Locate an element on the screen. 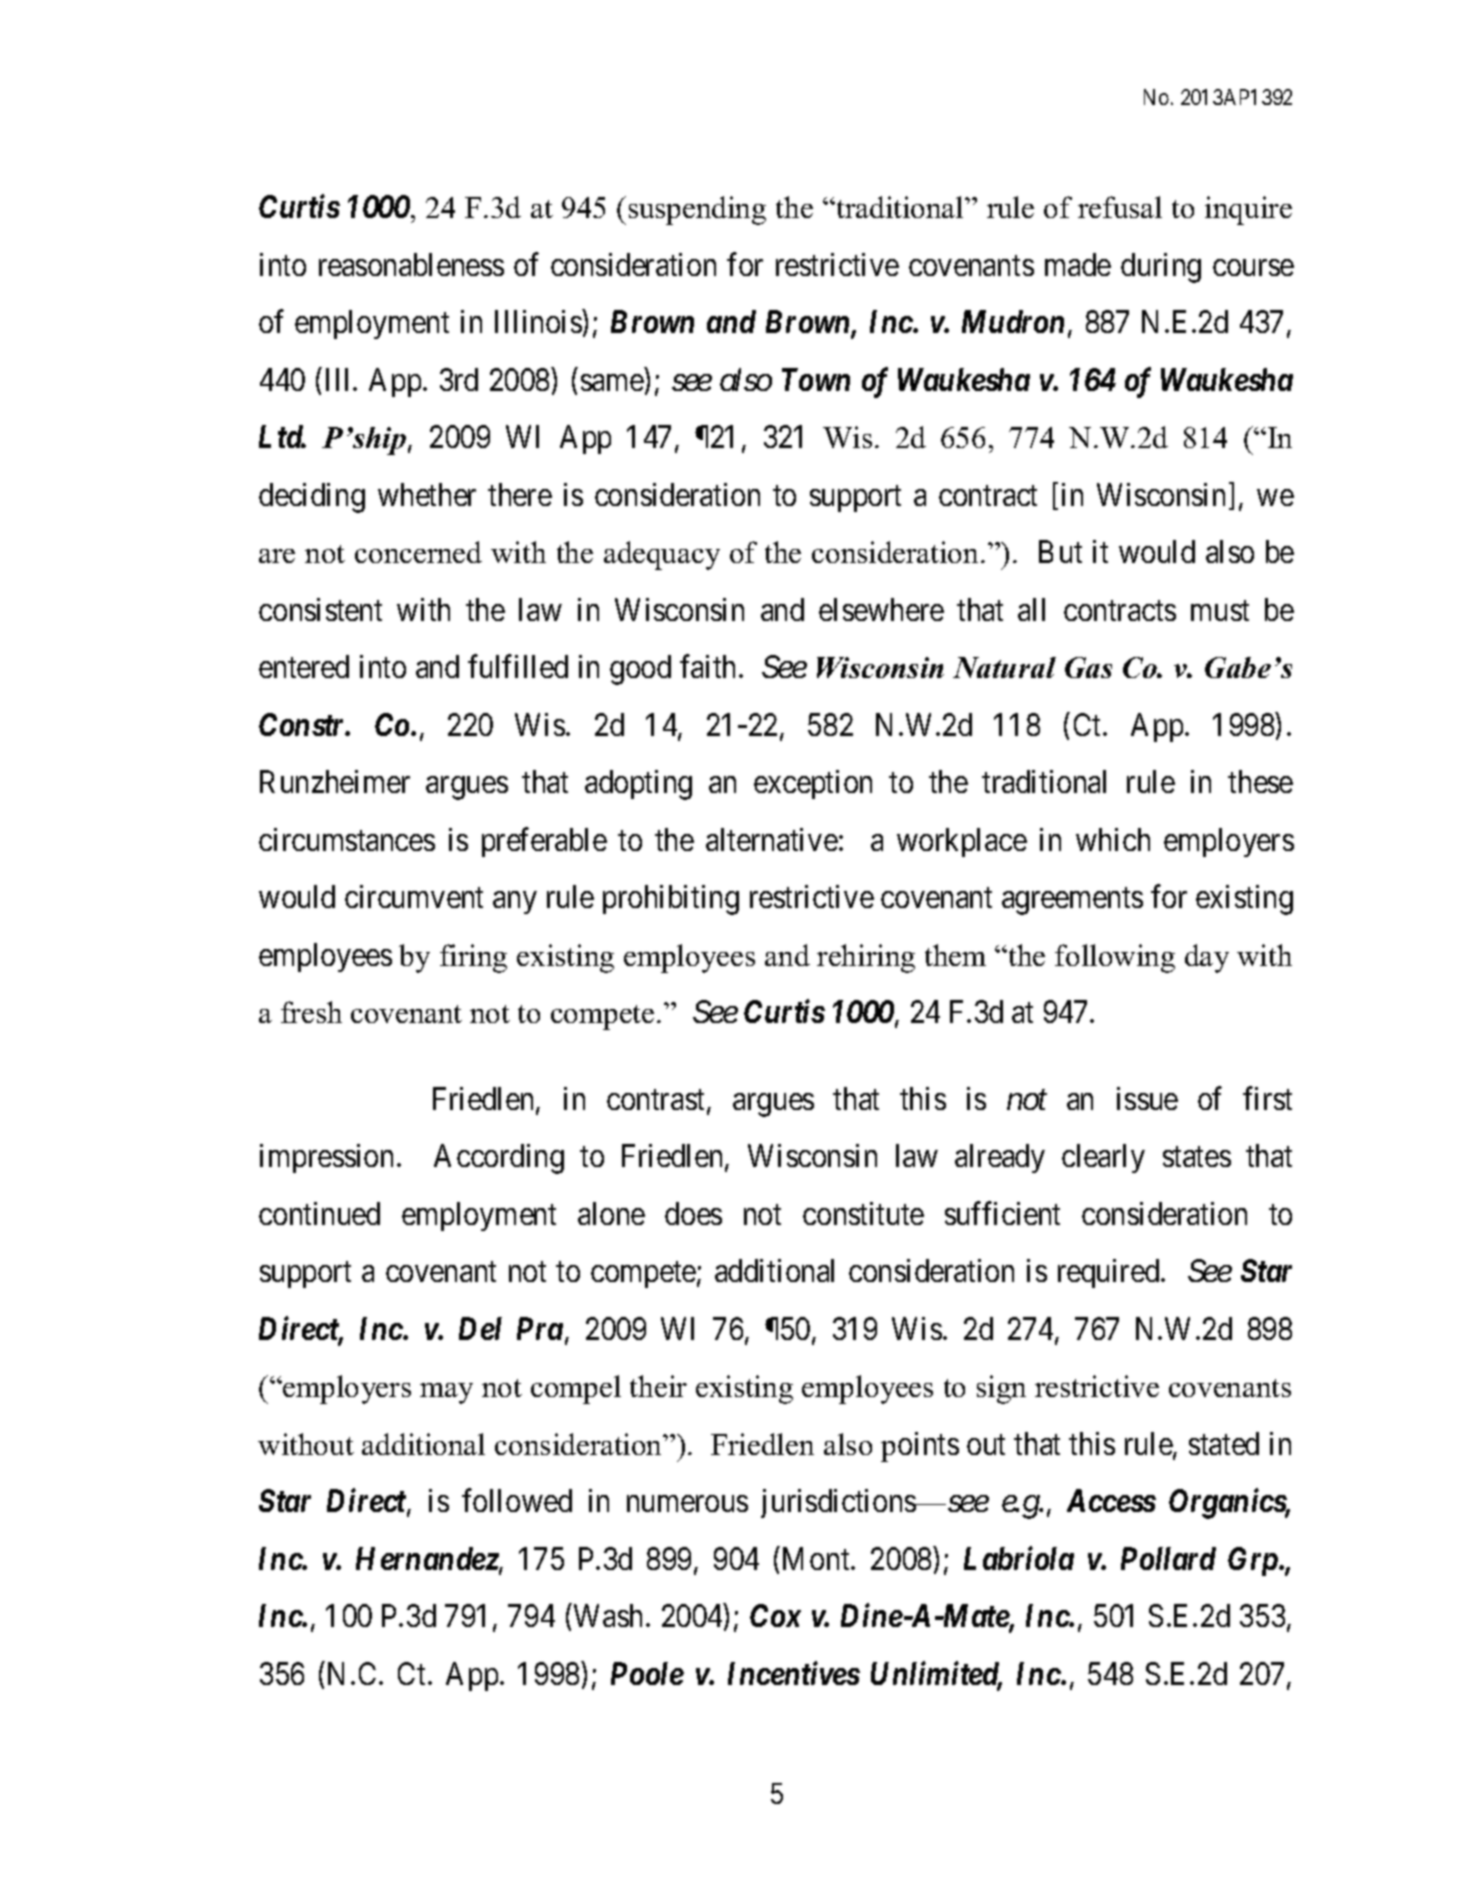  suspending is located at coordinates (697, 210).
